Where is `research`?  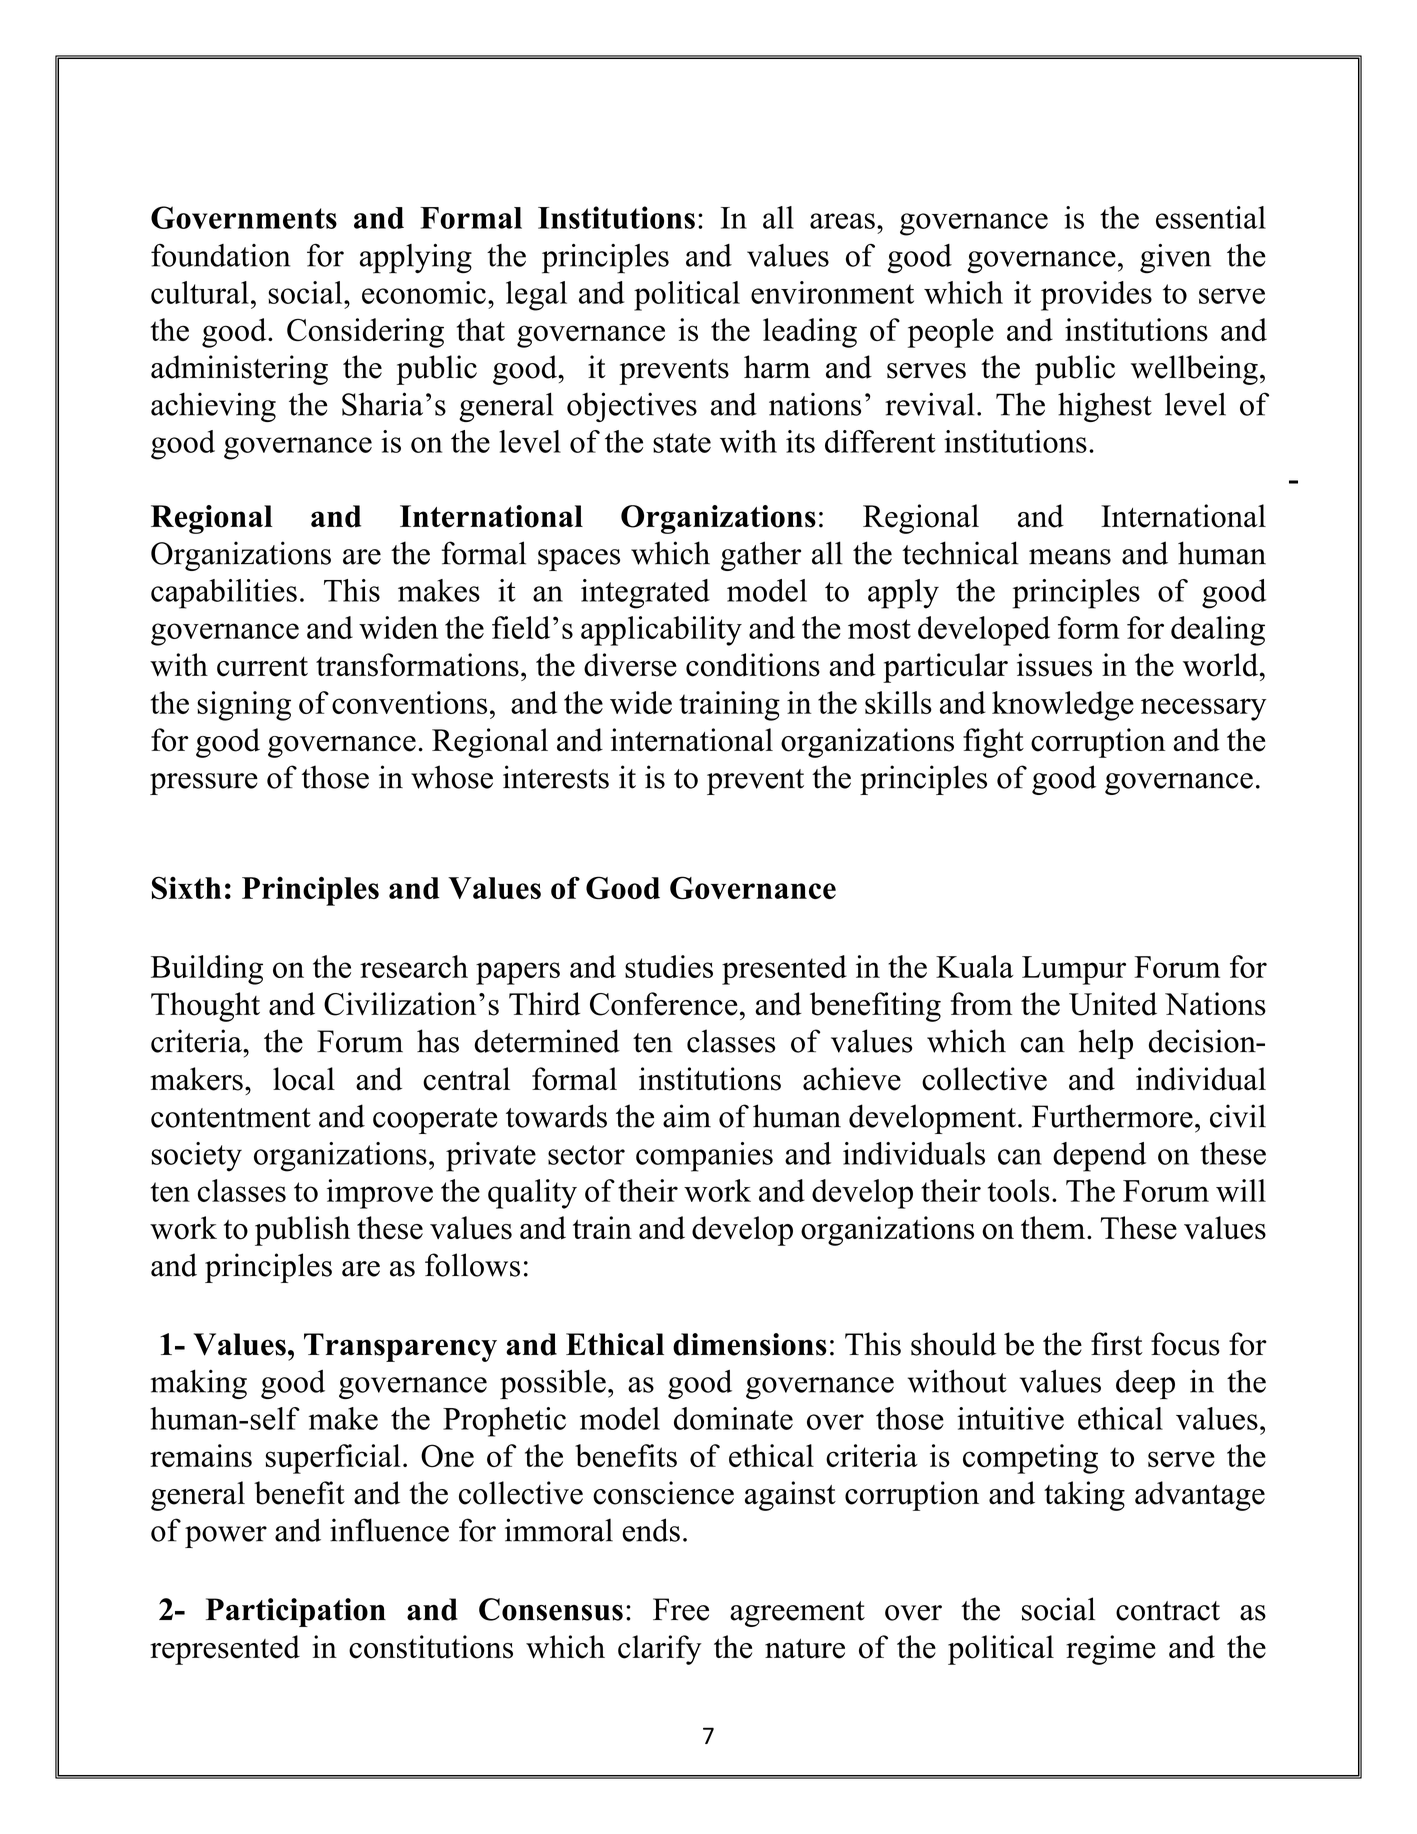
research is located at coordinates (414, 966).
